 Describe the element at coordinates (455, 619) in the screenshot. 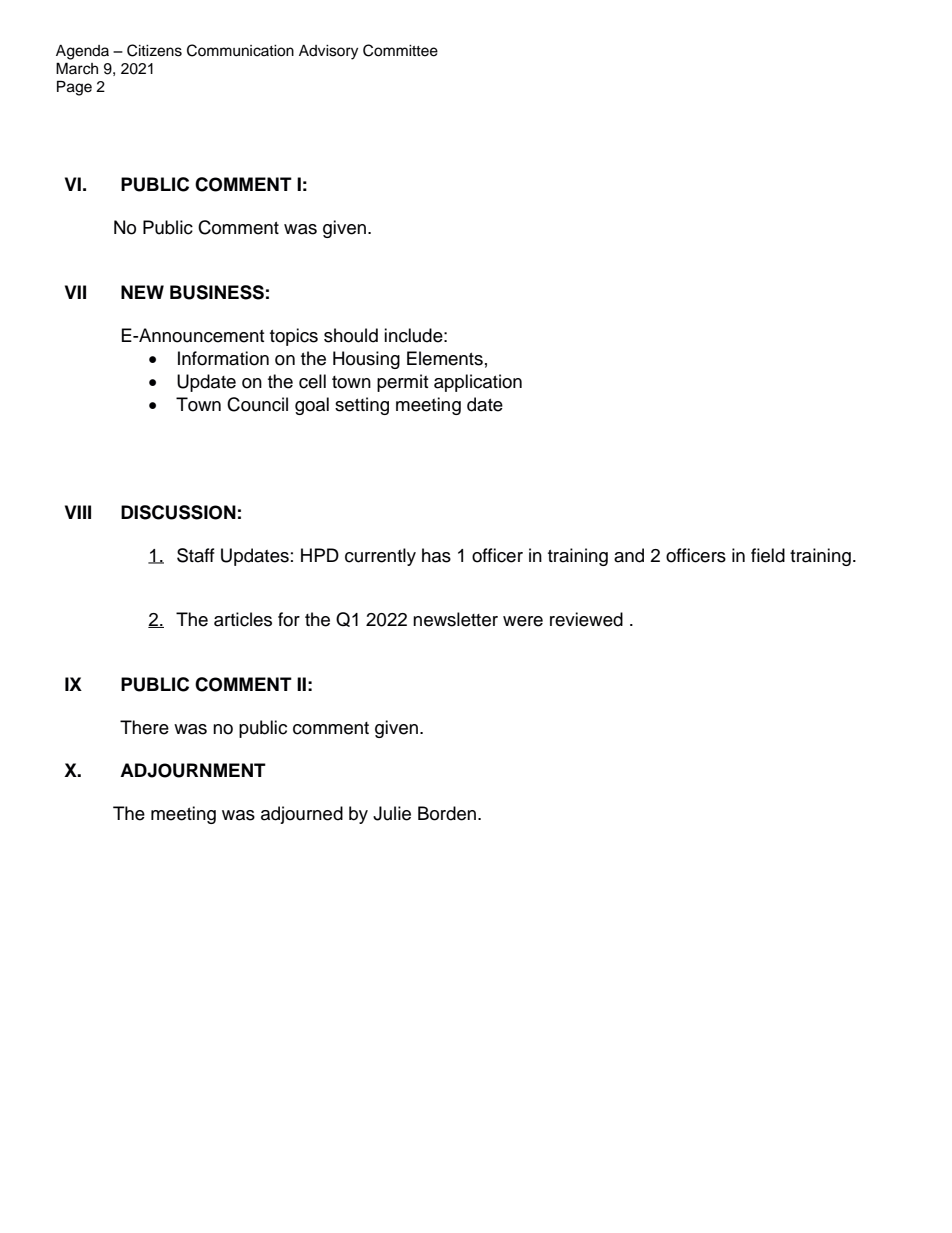

I see `newsletter` at that location.
